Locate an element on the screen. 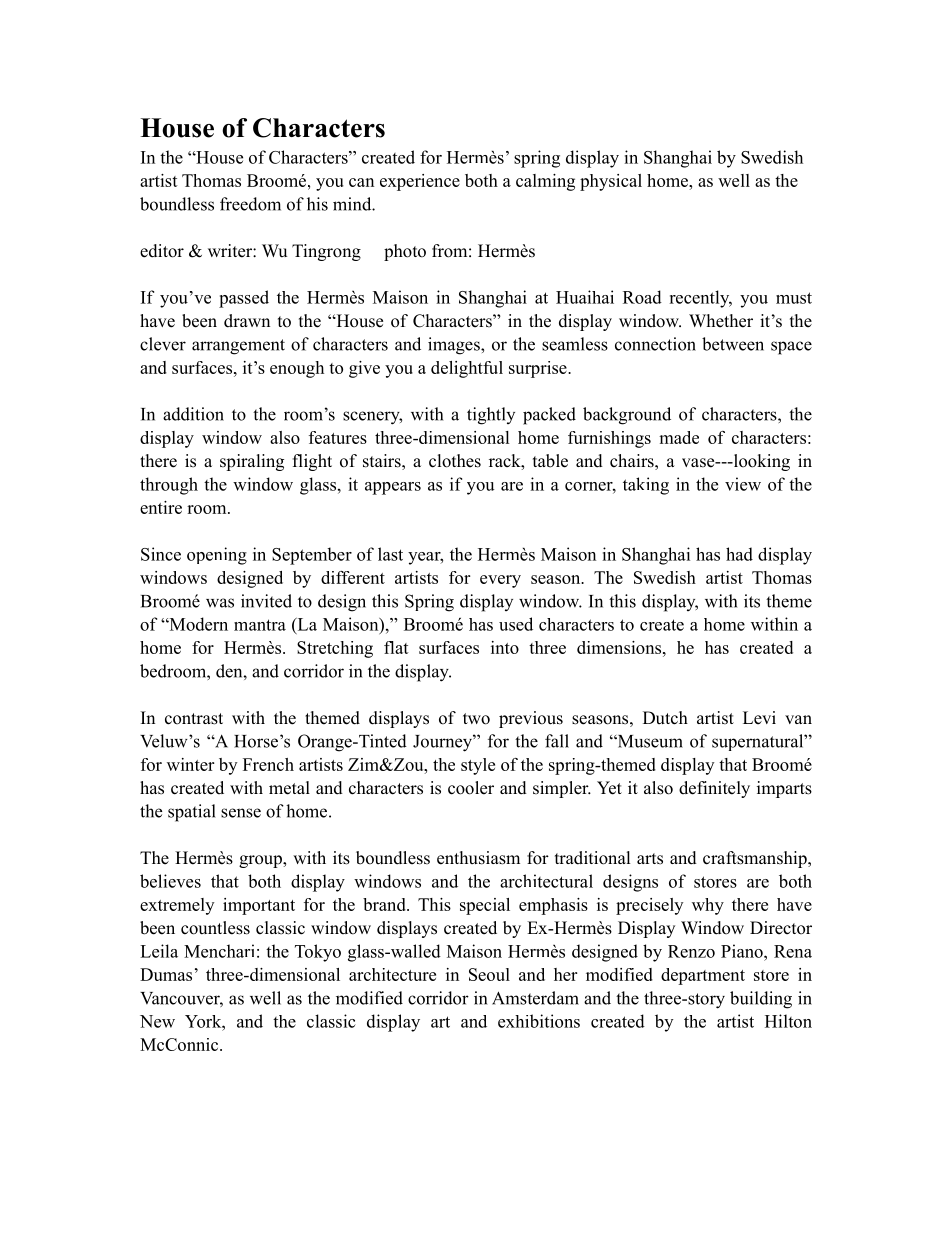 This screenshot has width=952, height=1233. experience is located at coordinates (420, 182).
